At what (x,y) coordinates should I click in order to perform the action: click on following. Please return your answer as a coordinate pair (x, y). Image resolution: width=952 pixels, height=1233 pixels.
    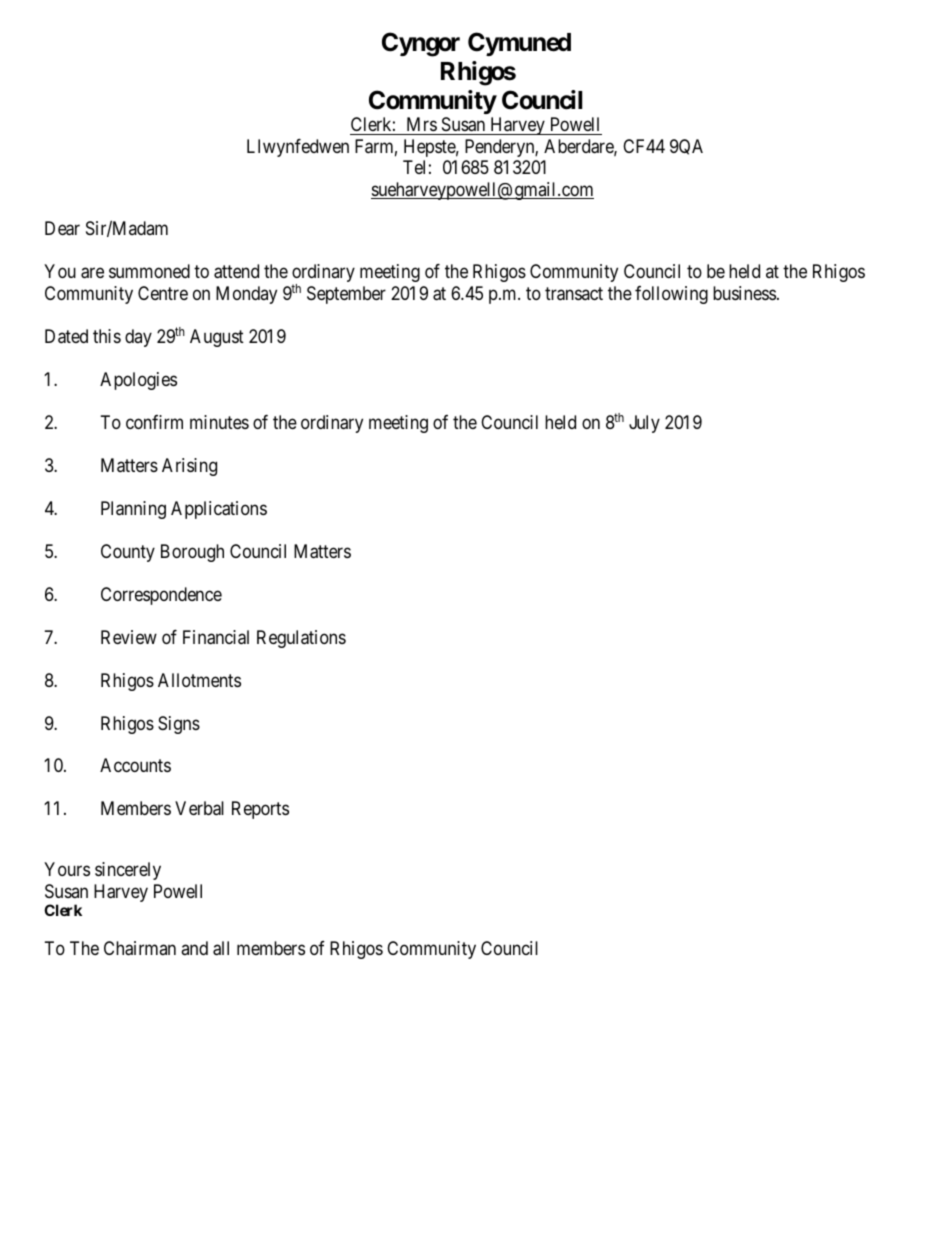
    Looking at the image, I should click on (671, 295).
